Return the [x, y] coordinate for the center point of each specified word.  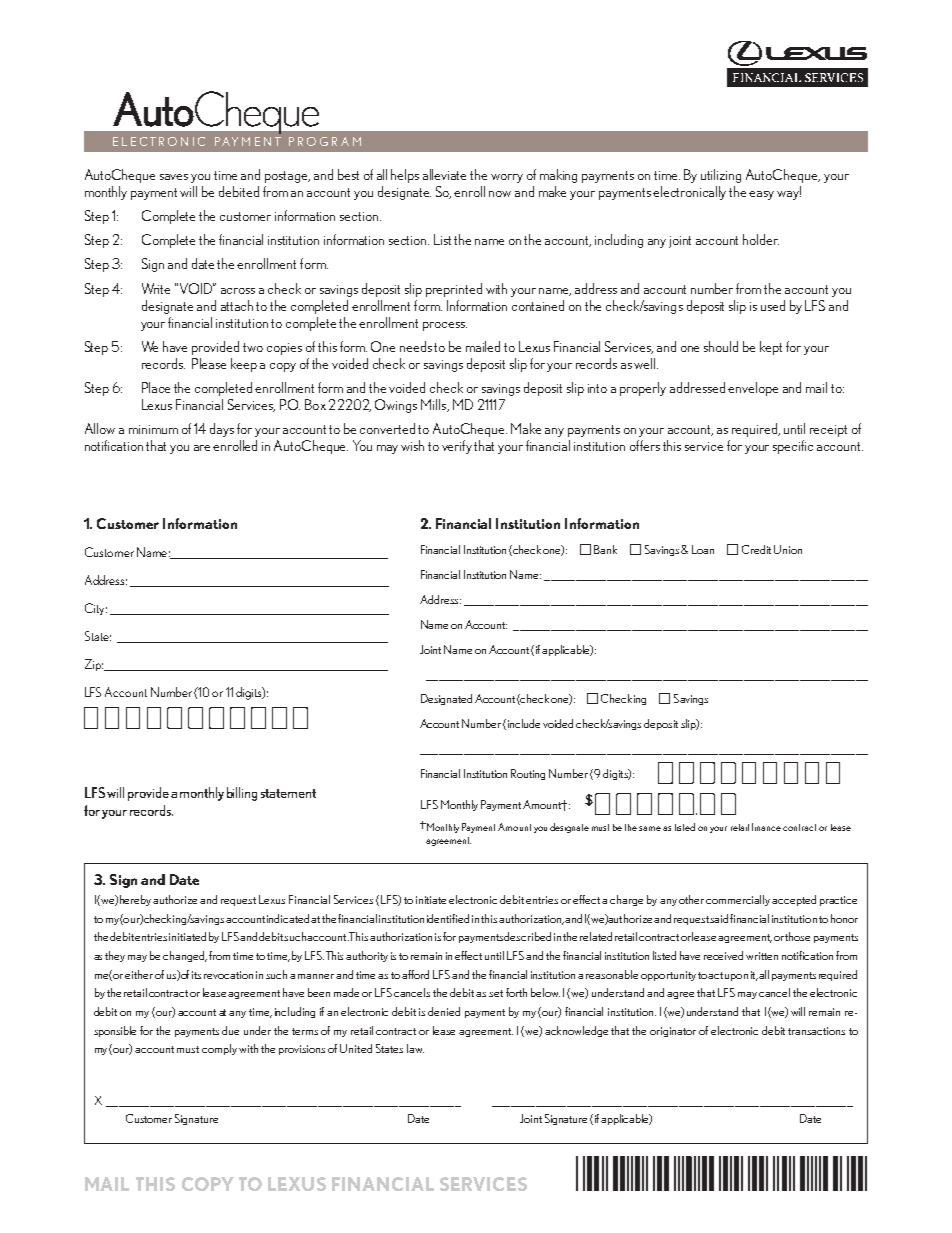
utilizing [721, 176]
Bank [605, 549]
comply [219, 1049]
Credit [756, 549]
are [202, 448]
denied [444, 1011]
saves [174, 177]
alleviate [444, 174]
